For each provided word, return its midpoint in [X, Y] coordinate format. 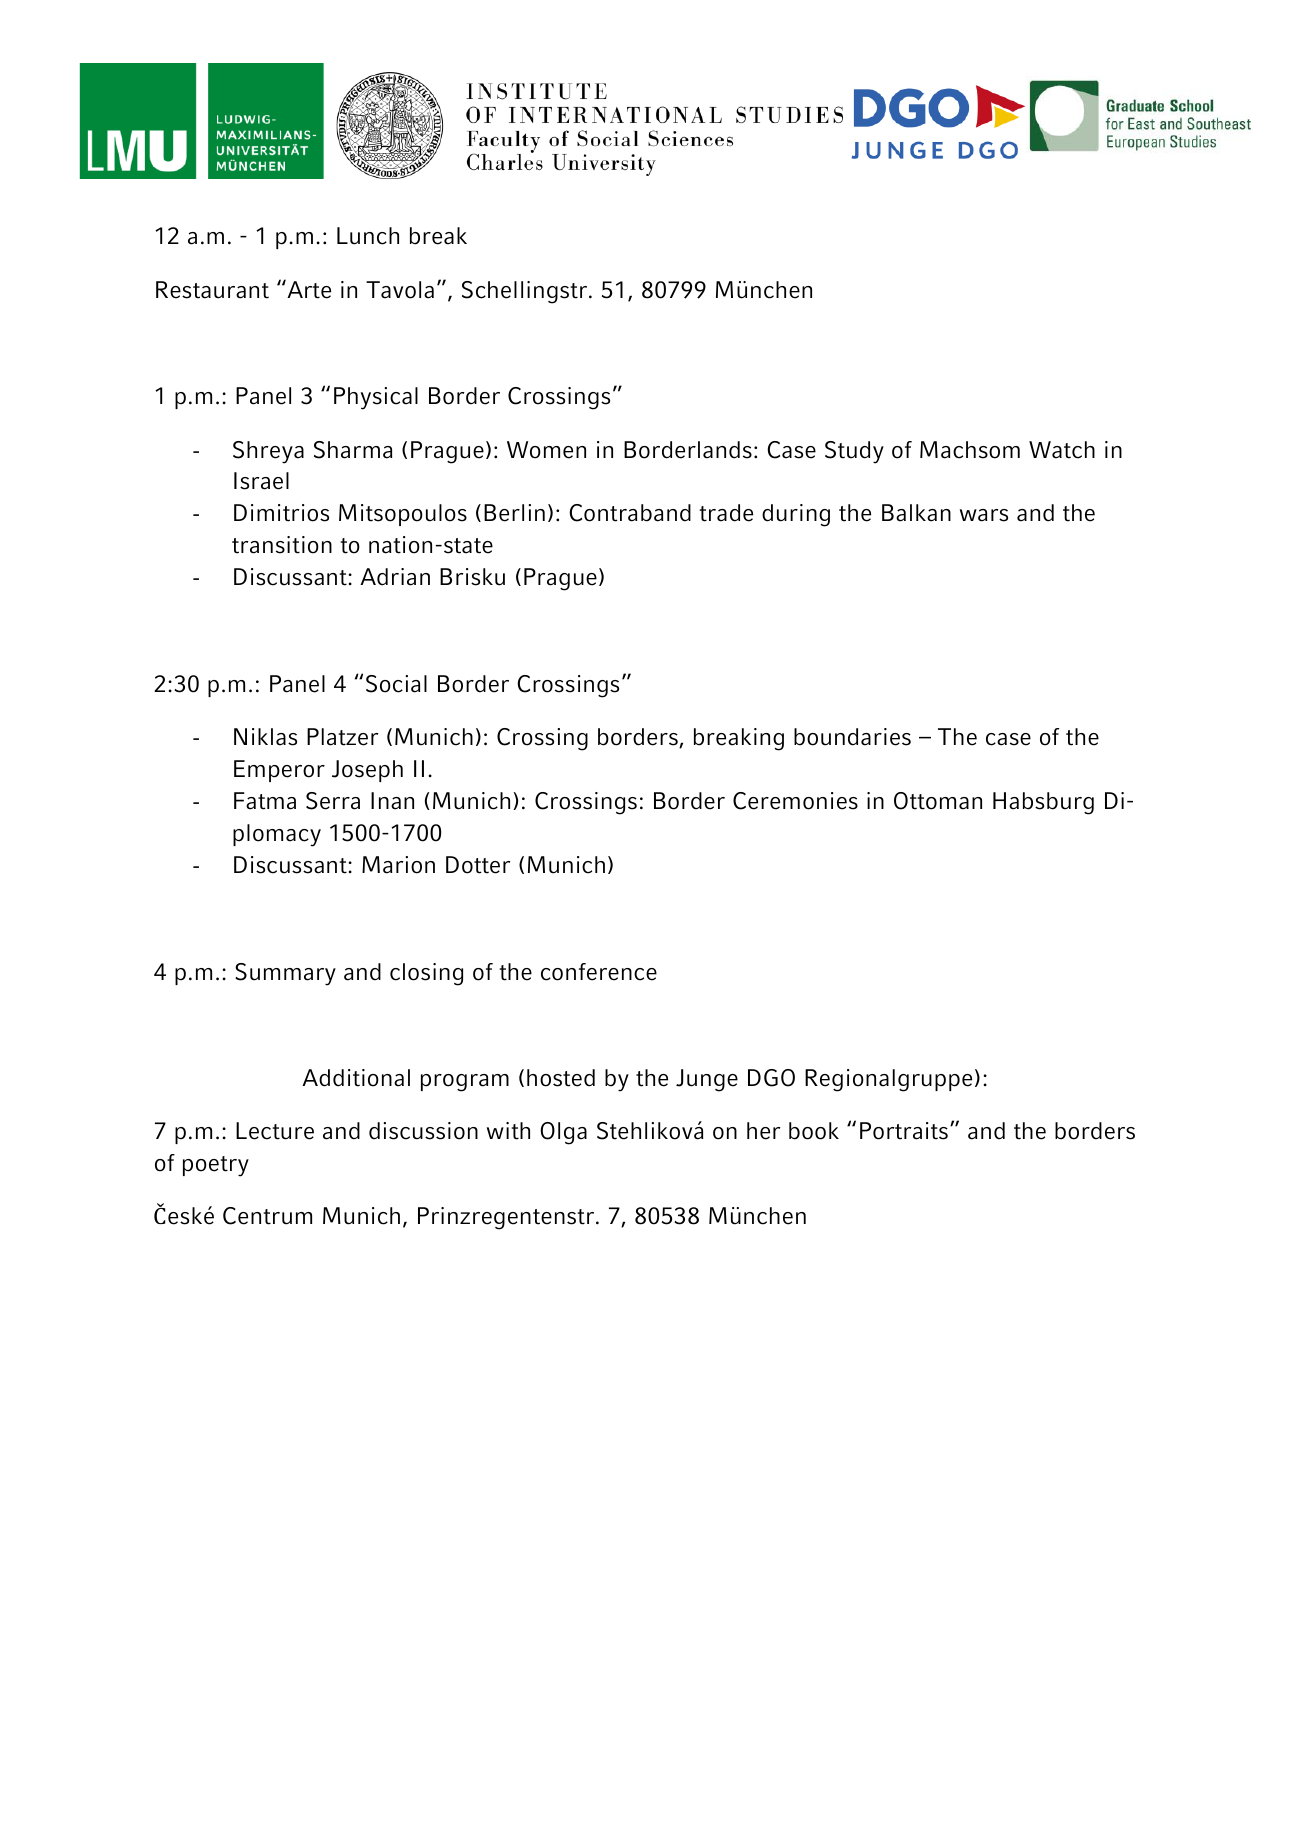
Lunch [368, 236]
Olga [563, 1133]
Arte [308, 289]
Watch [1062, 450]
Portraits [904, 1131]
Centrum [267, 1216]
